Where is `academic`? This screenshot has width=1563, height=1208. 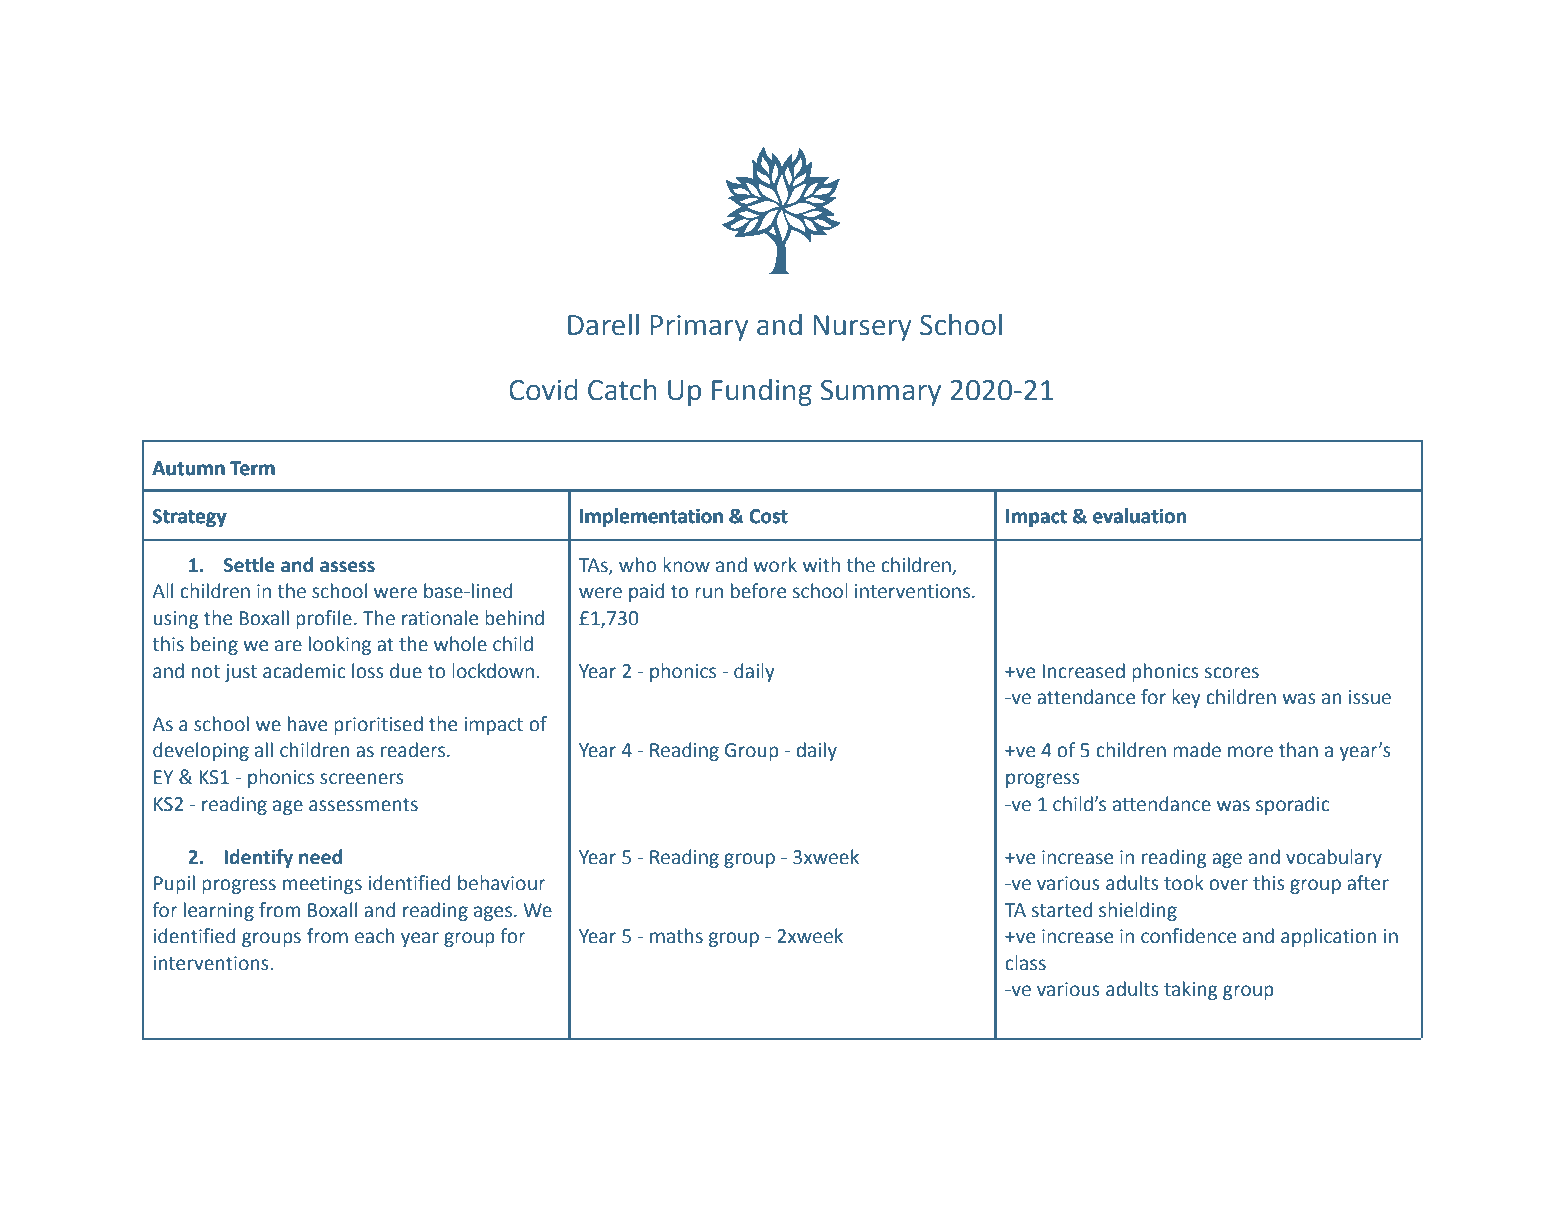 academic is located at coordinates (304, 671).
